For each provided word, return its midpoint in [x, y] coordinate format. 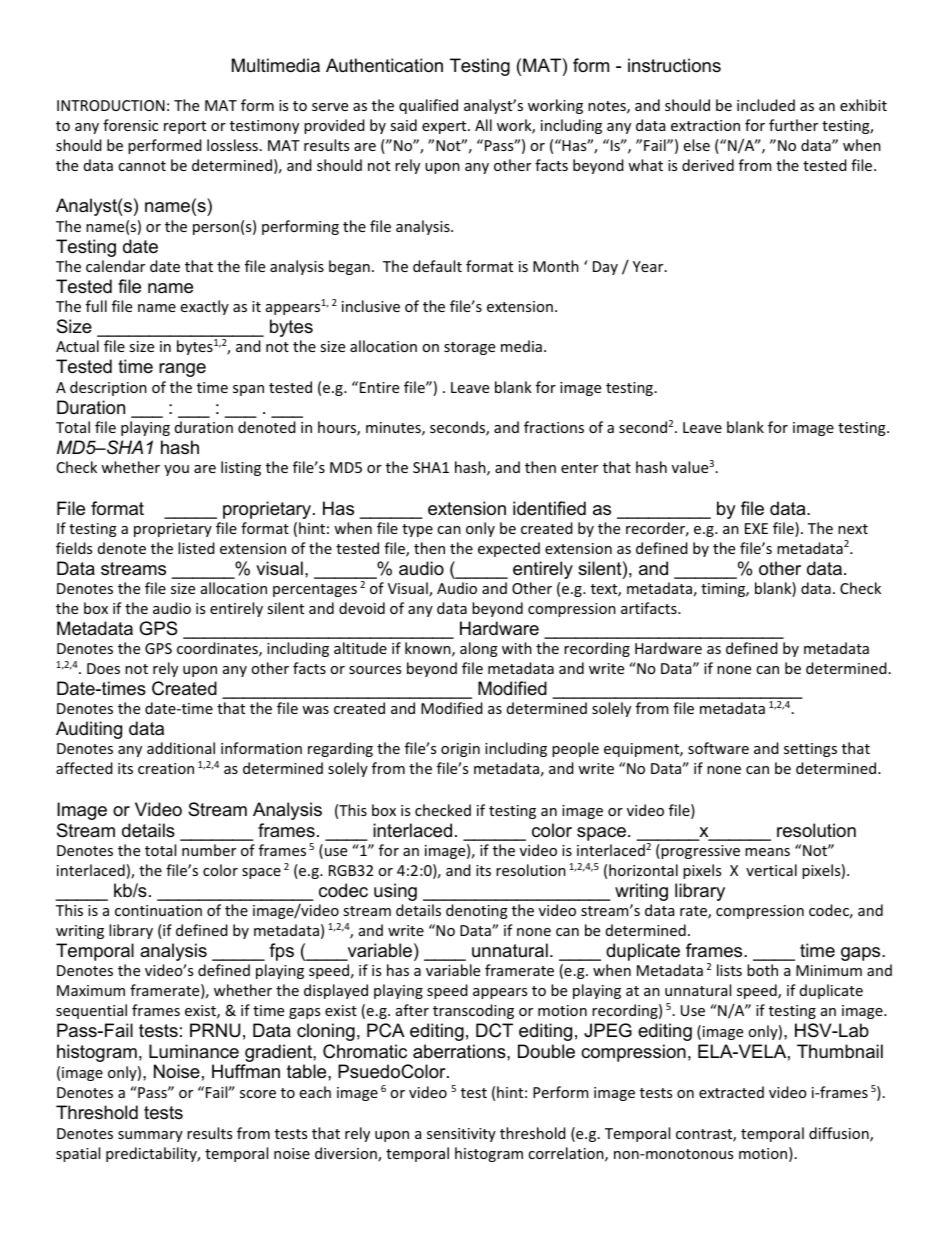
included [766, 105]
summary [150, 1136]
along [479, 649]
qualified [428, 106]
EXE [756, 528]
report [185, 127]
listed [196, 548]
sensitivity [461, 1135]
